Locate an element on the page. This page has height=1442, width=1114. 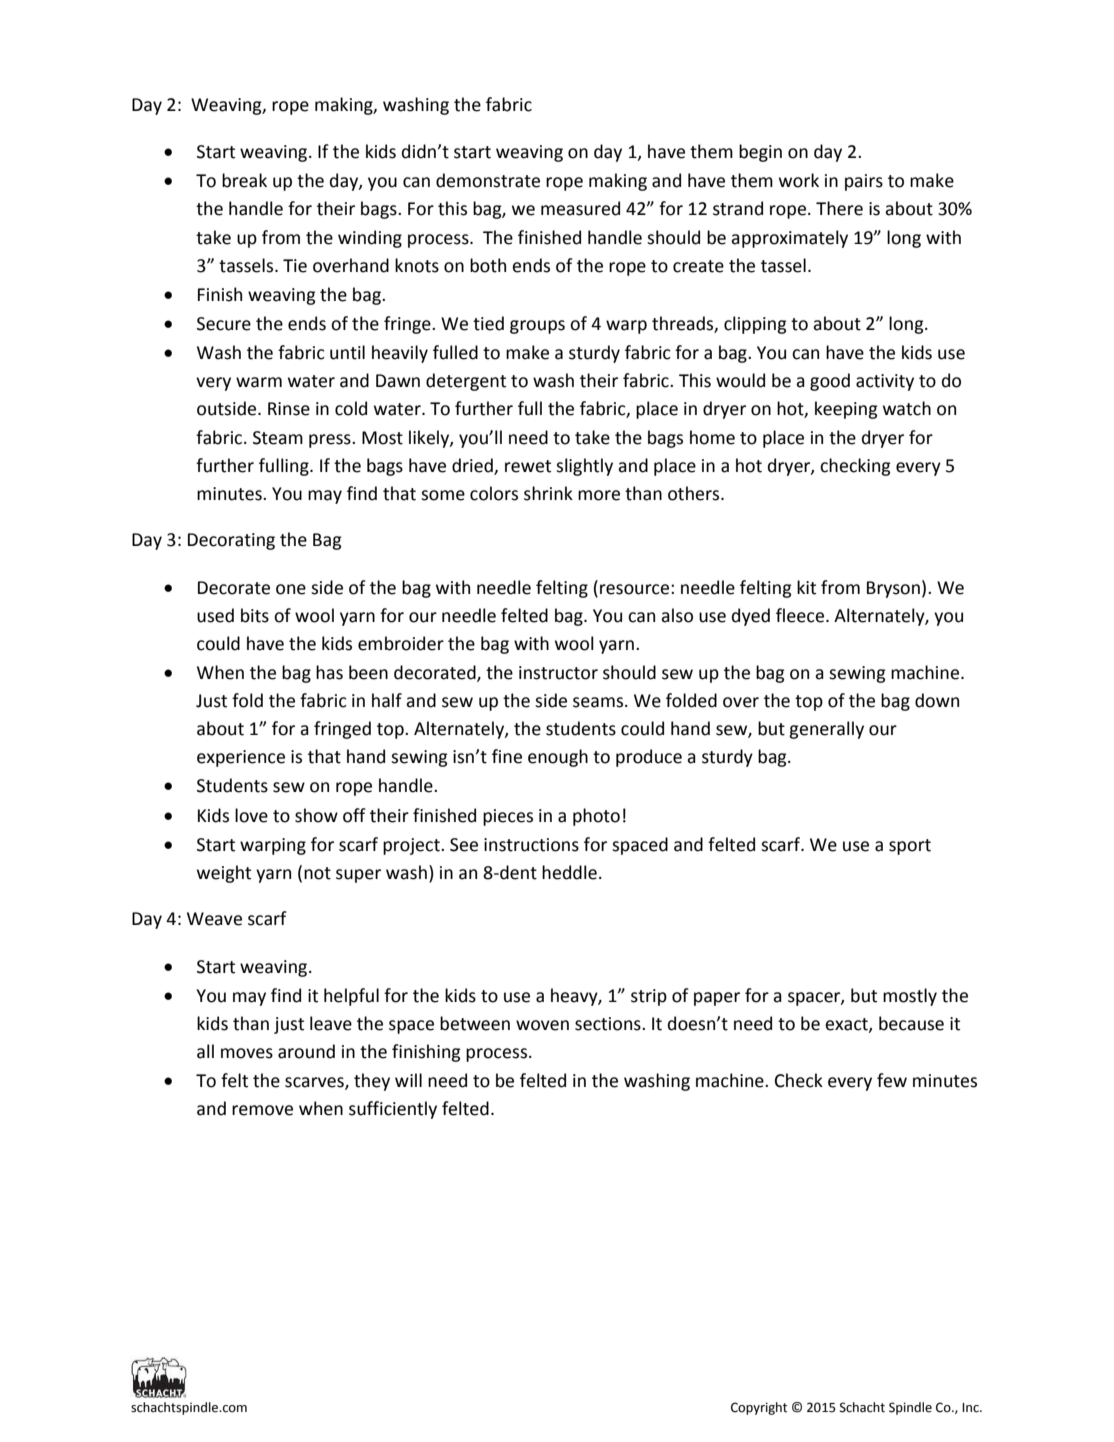
Bryson is located at coordinates (893, 589).
